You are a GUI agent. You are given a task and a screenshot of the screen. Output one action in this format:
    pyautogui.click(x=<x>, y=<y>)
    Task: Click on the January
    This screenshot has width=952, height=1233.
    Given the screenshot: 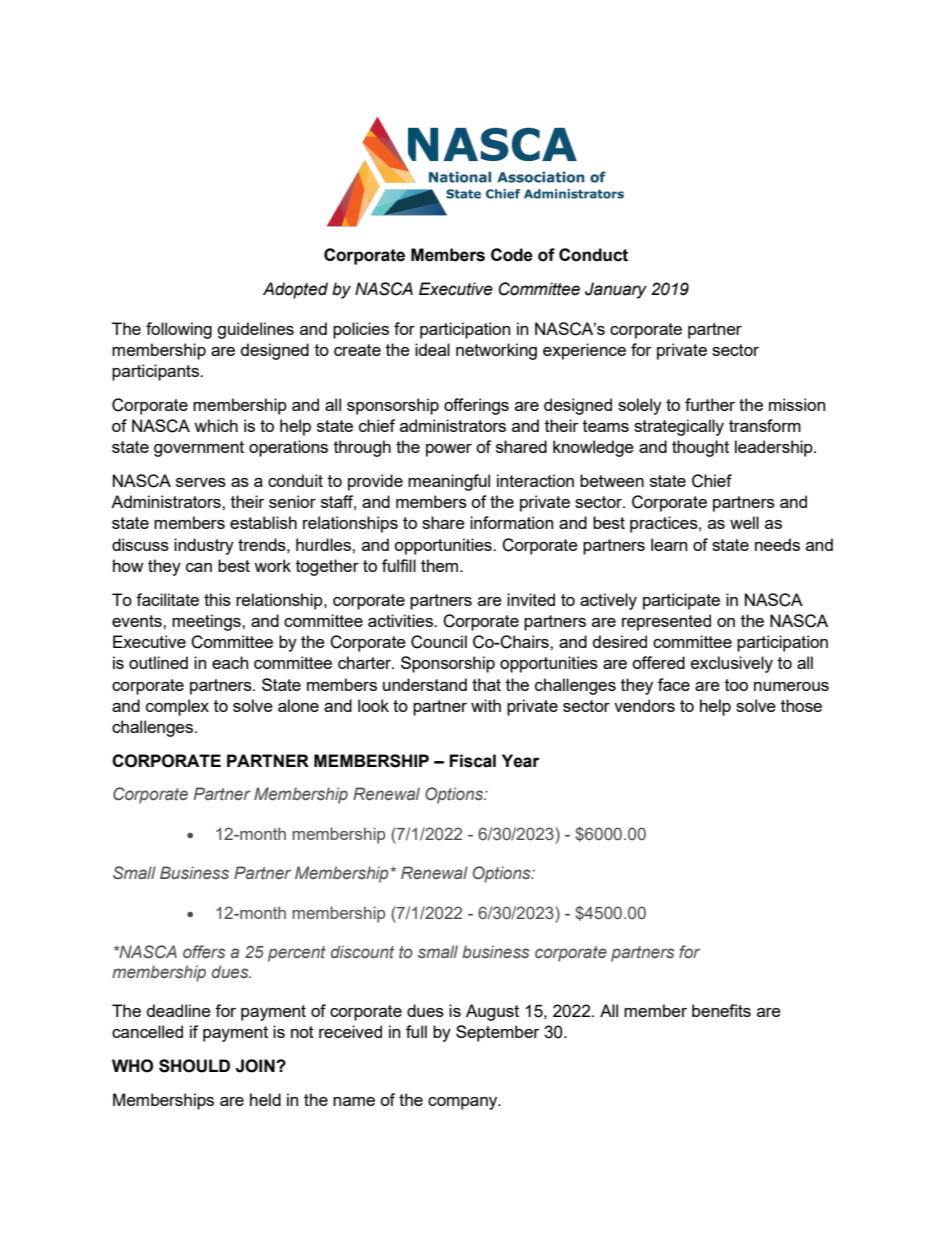 What is the action you would take?
    pyautogui.click(x=616, y=290)
